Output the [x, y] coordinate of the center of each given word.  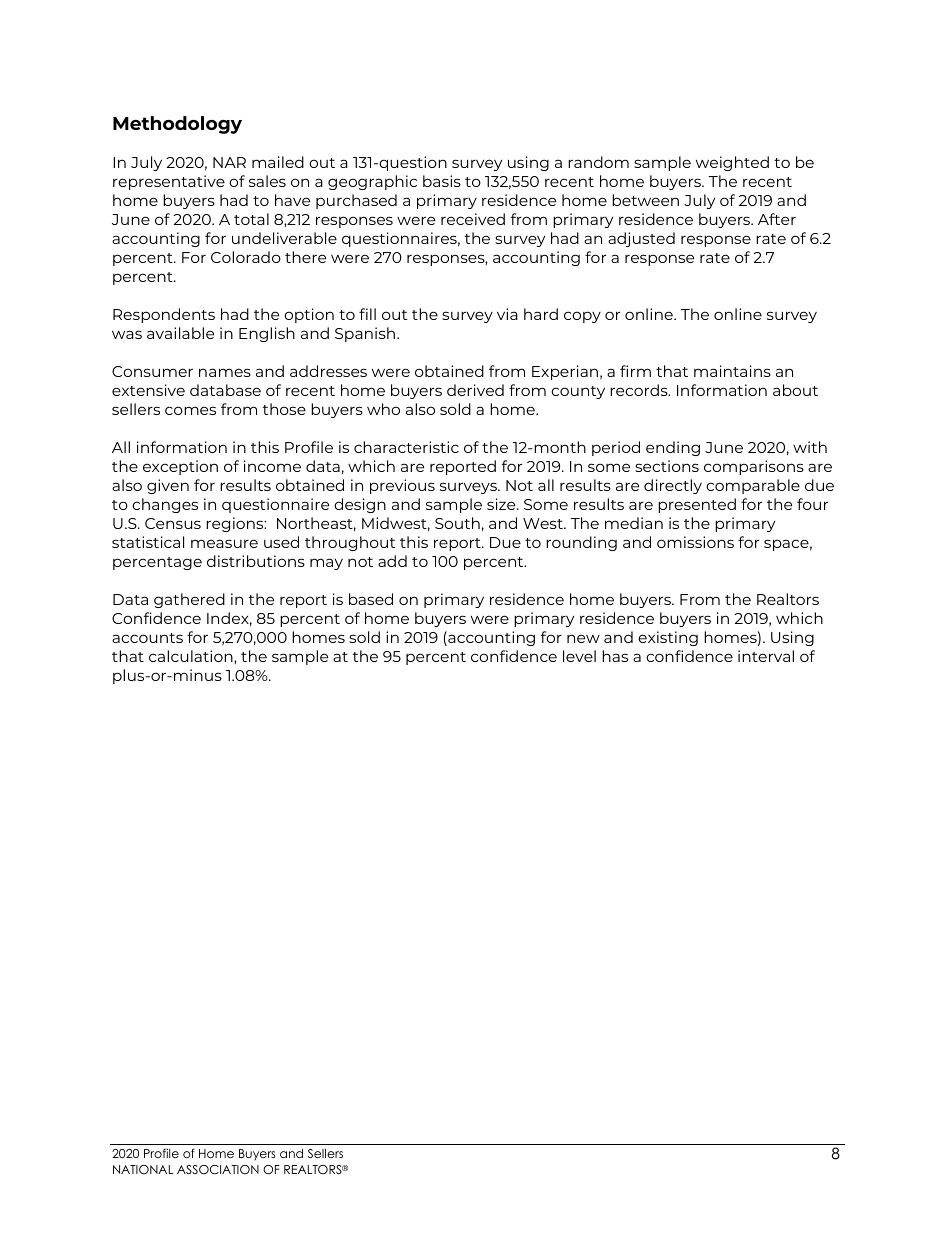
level [579, 656]
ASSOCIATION [218, 1170]
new [583, 638]
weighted [732, 163]
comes [190, 410]
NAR [229, 162]
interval [766, 656]
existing [668, 638]
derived [475, 390]
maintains [732, 371]
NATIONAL [143, 1169]
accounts [147, 638]
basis [442, 181]
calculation [192, 657]
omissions [695, 542]
